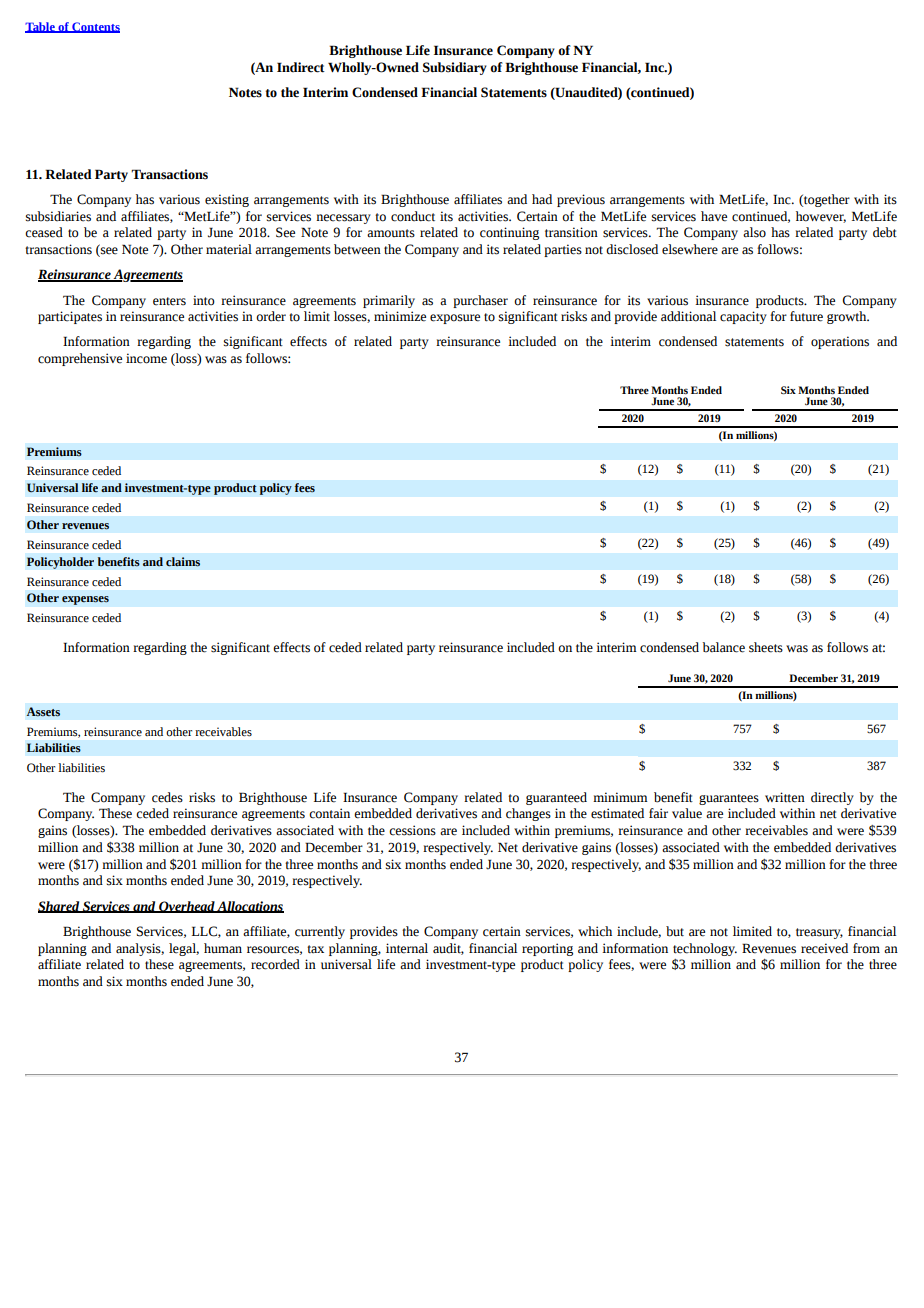  Describe the element at coordinates (766, 647) in the page. I see `sheets` at that location.
